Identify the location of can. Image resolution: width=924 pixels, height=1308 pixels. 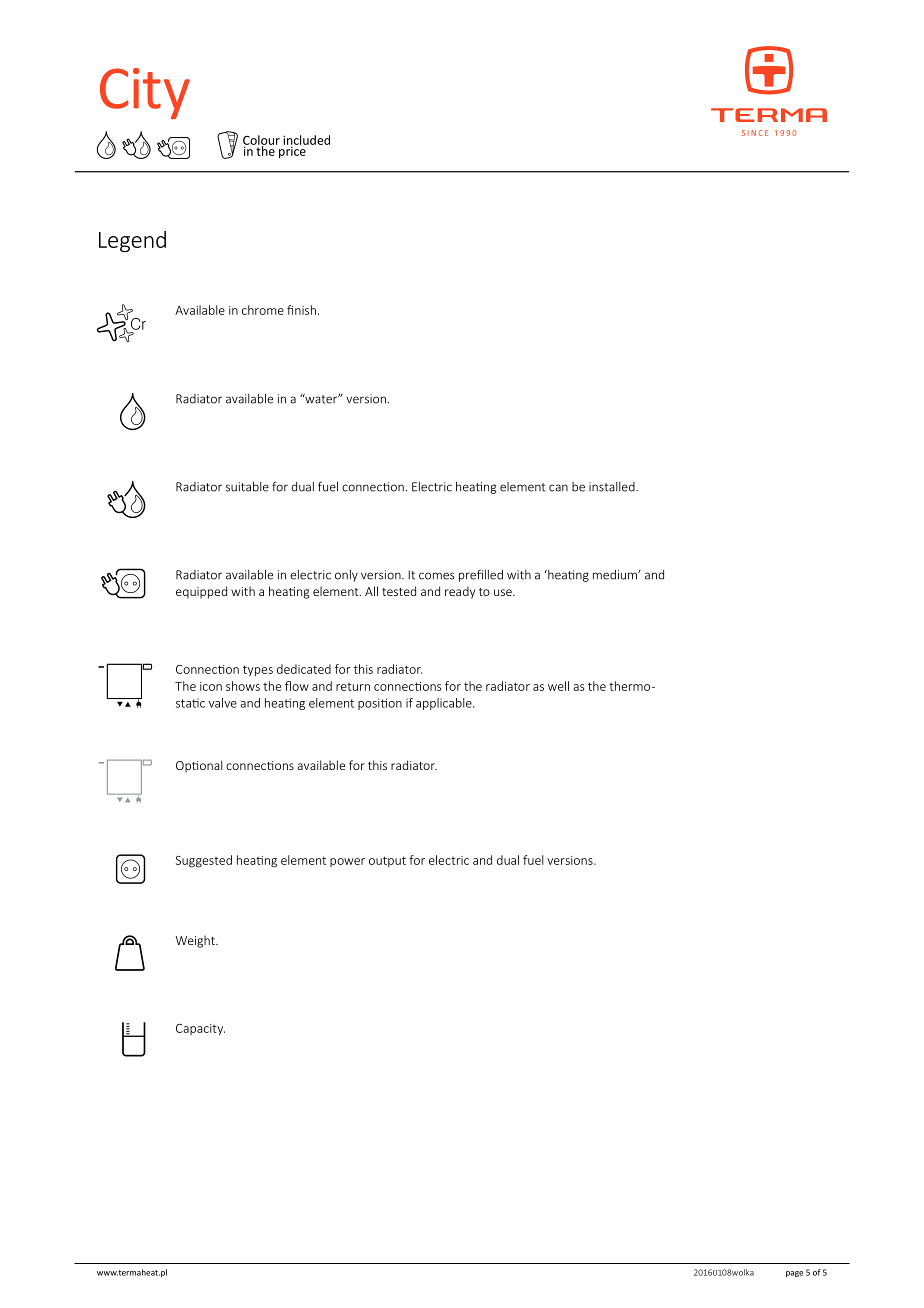
(558, 488).
